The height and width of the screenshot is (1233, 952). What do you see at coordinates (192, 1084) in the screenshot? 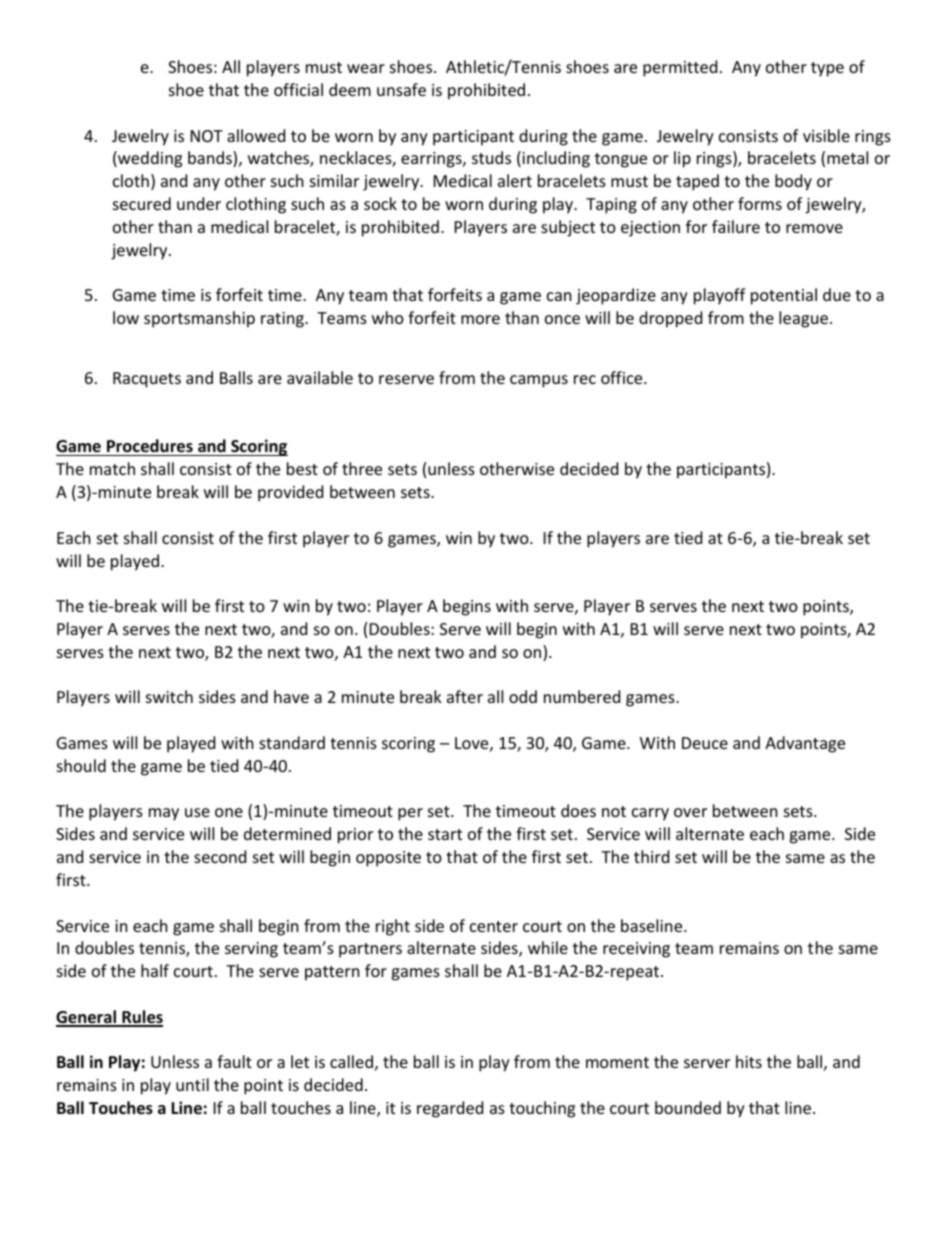
I see `until` at bounding box center [192, 1084].
